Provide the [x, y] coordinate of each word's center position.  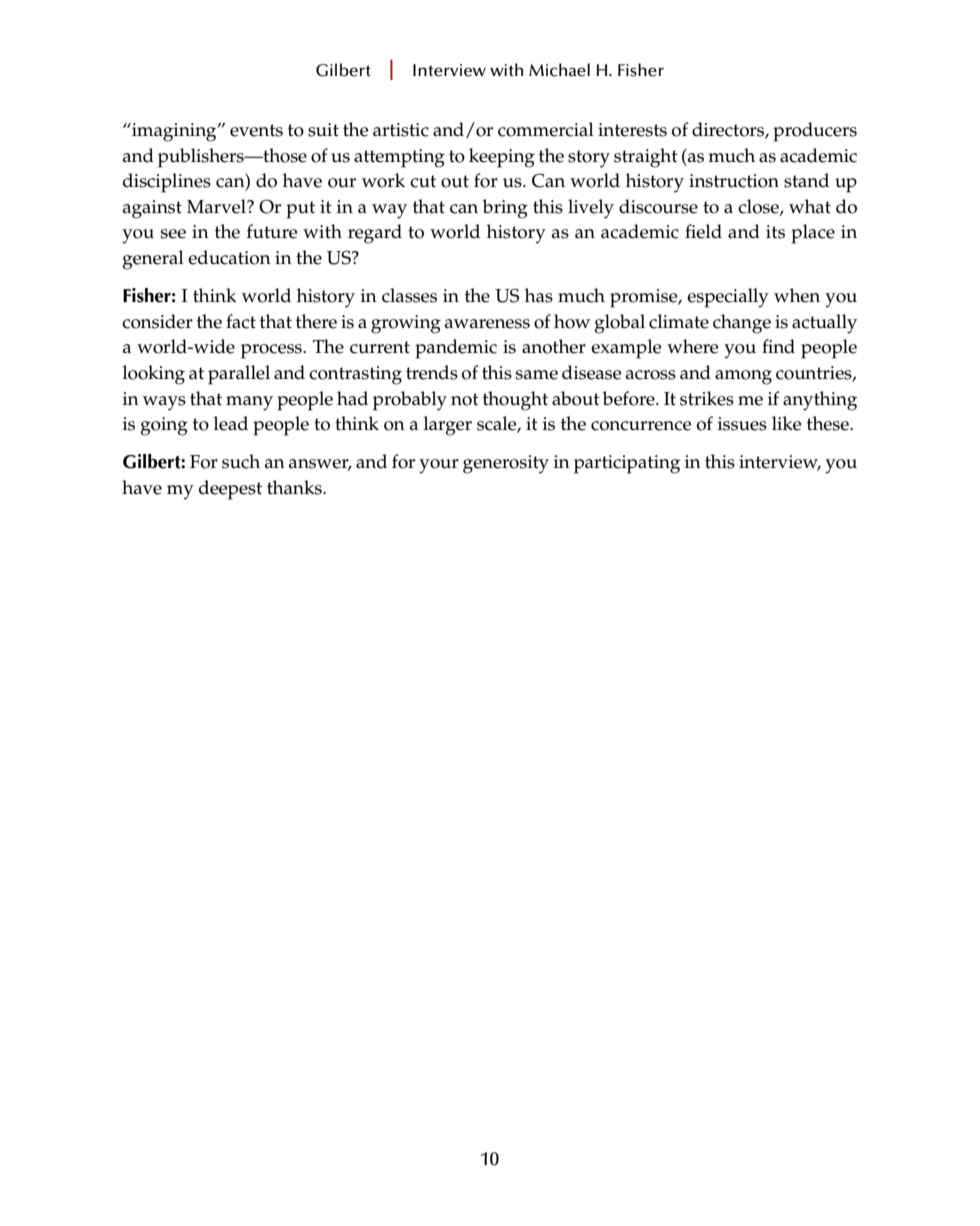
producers [815, 132]
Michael [559, 70]
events [256, 130]
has [539, 295]
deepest [230, 490]
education [229, 257]
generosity [506, 464]
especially [728, 298]
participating [627, 464]
